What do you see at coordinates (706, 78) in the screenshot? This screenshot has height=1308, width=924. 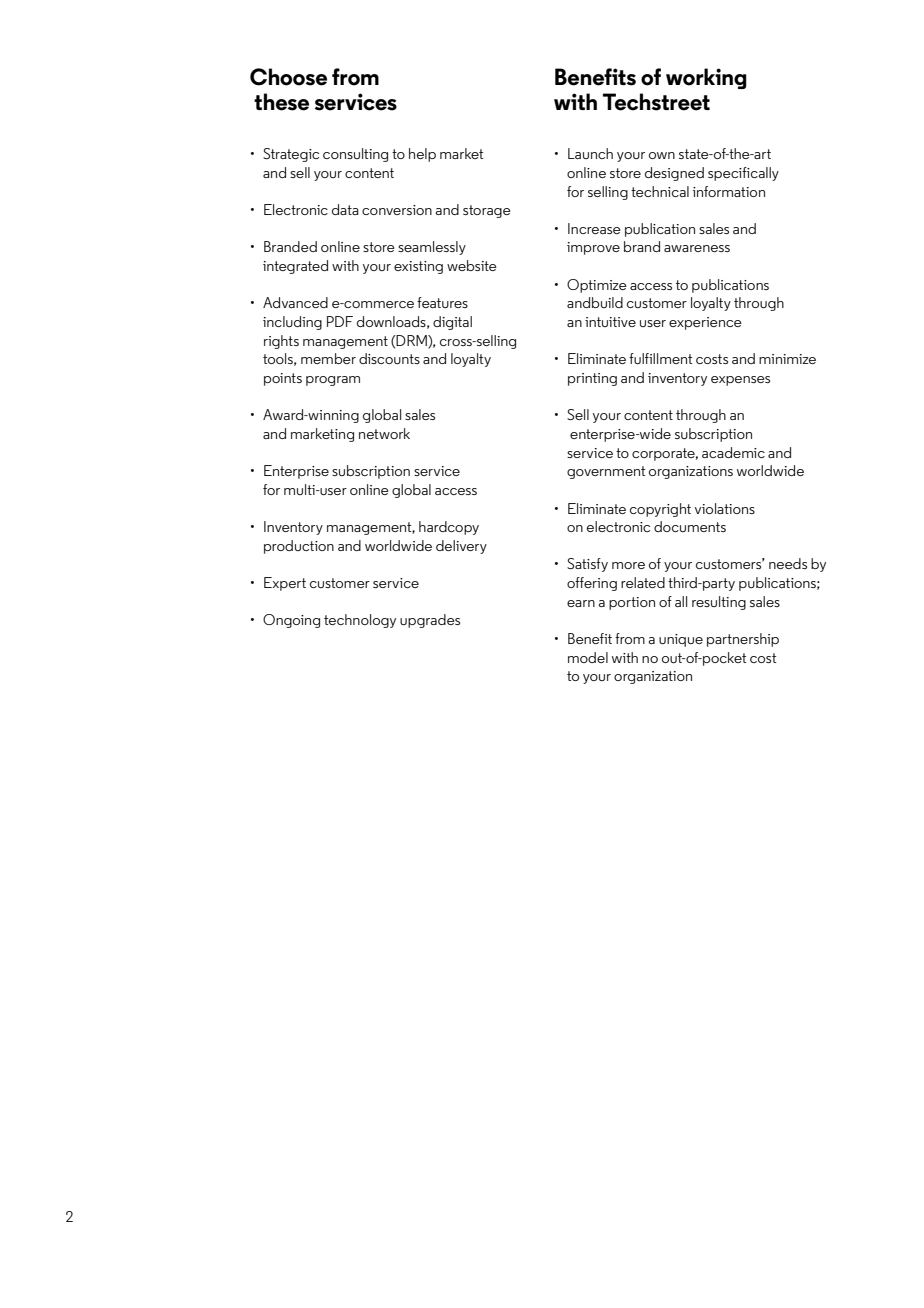 I see `working` at bounding box center [706, 78].
